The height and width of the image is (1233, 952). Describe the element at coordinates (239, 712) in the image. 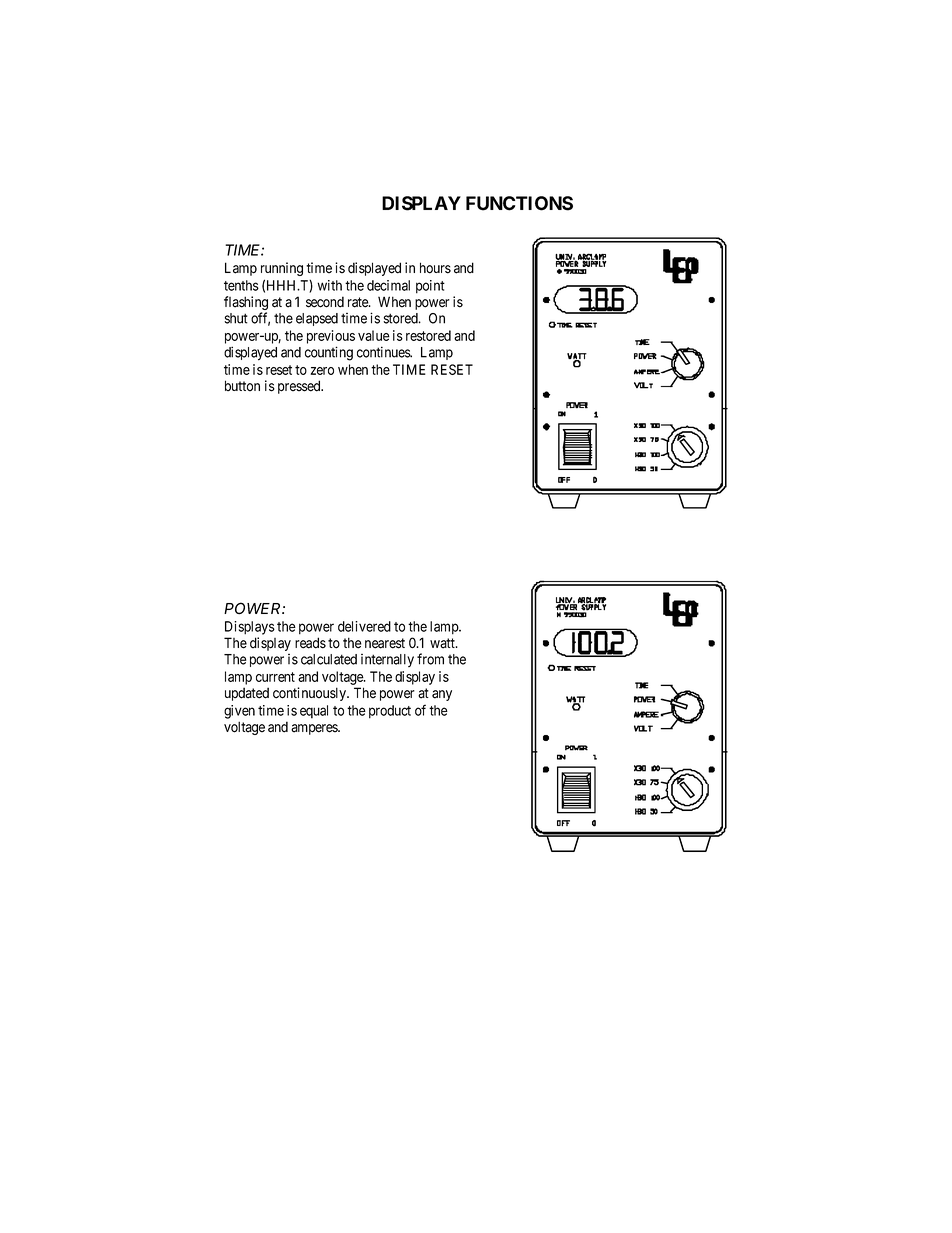

I see `given` at that location.
